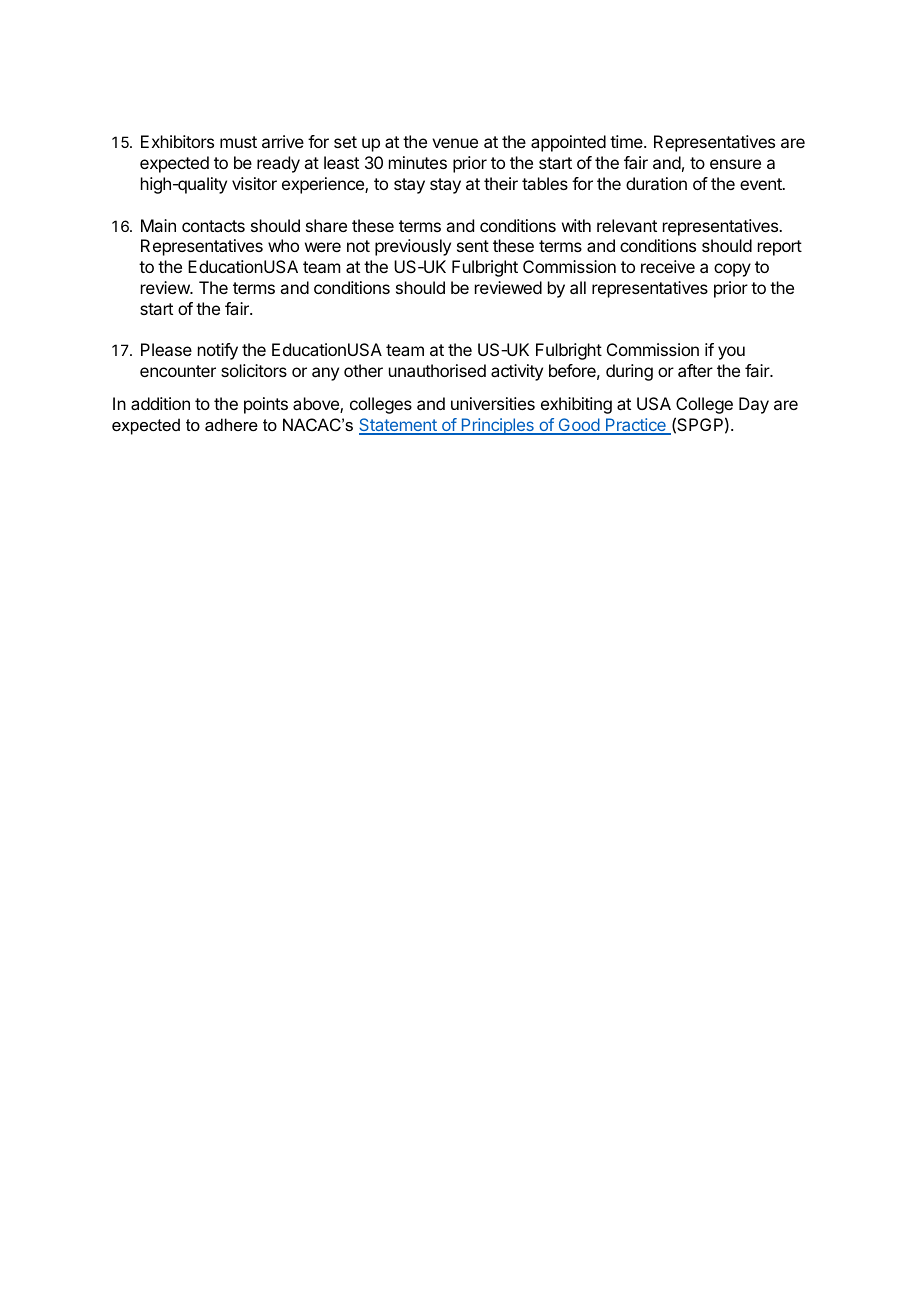 The height and width of the screenshot is (1308, 924). What do you see at coordinates (754, 405) in the screenshot?
I see `Day` at bounding box center [754, 405].
